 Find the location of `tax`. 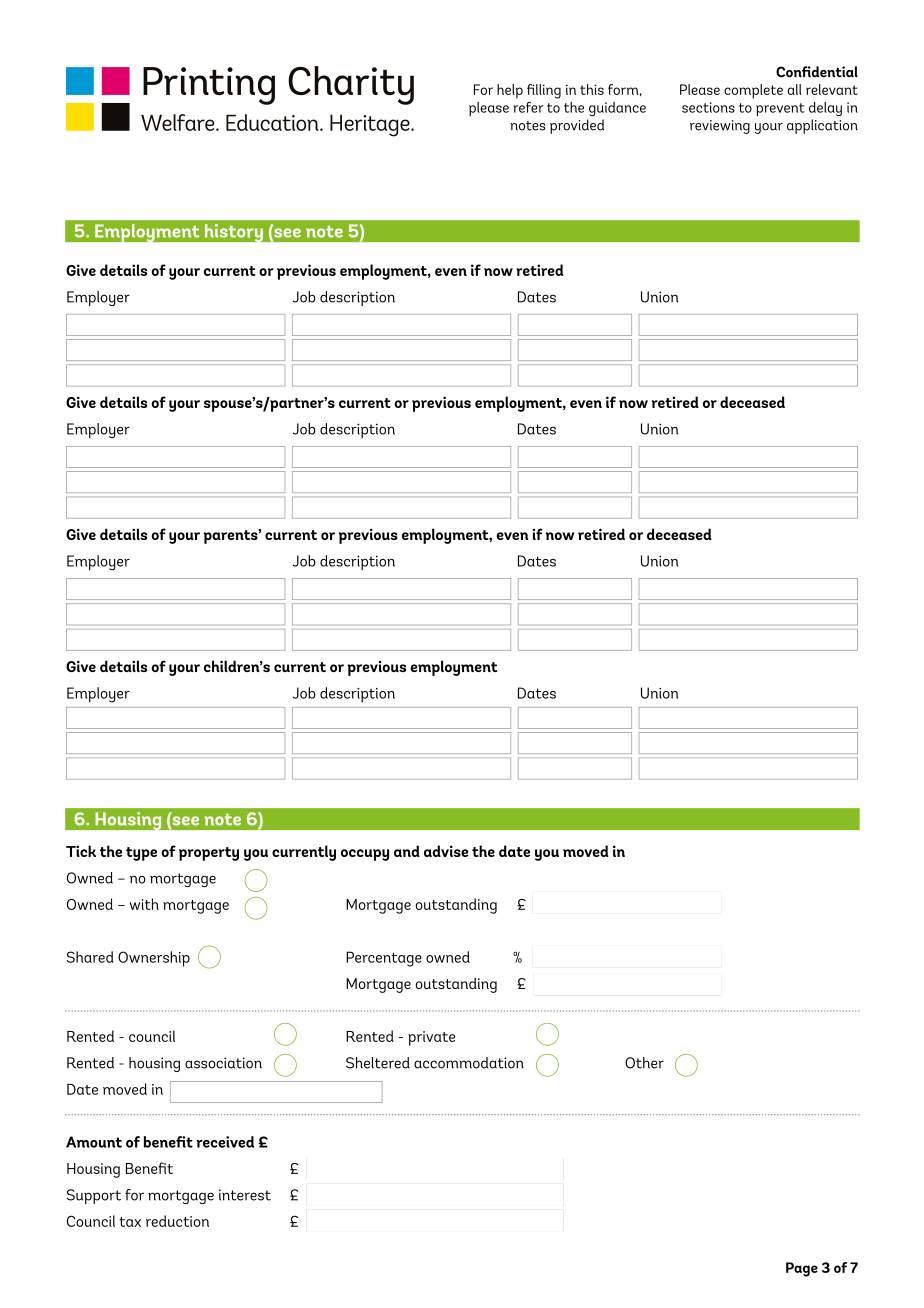

tax is located at coordinates (130, 1222).
